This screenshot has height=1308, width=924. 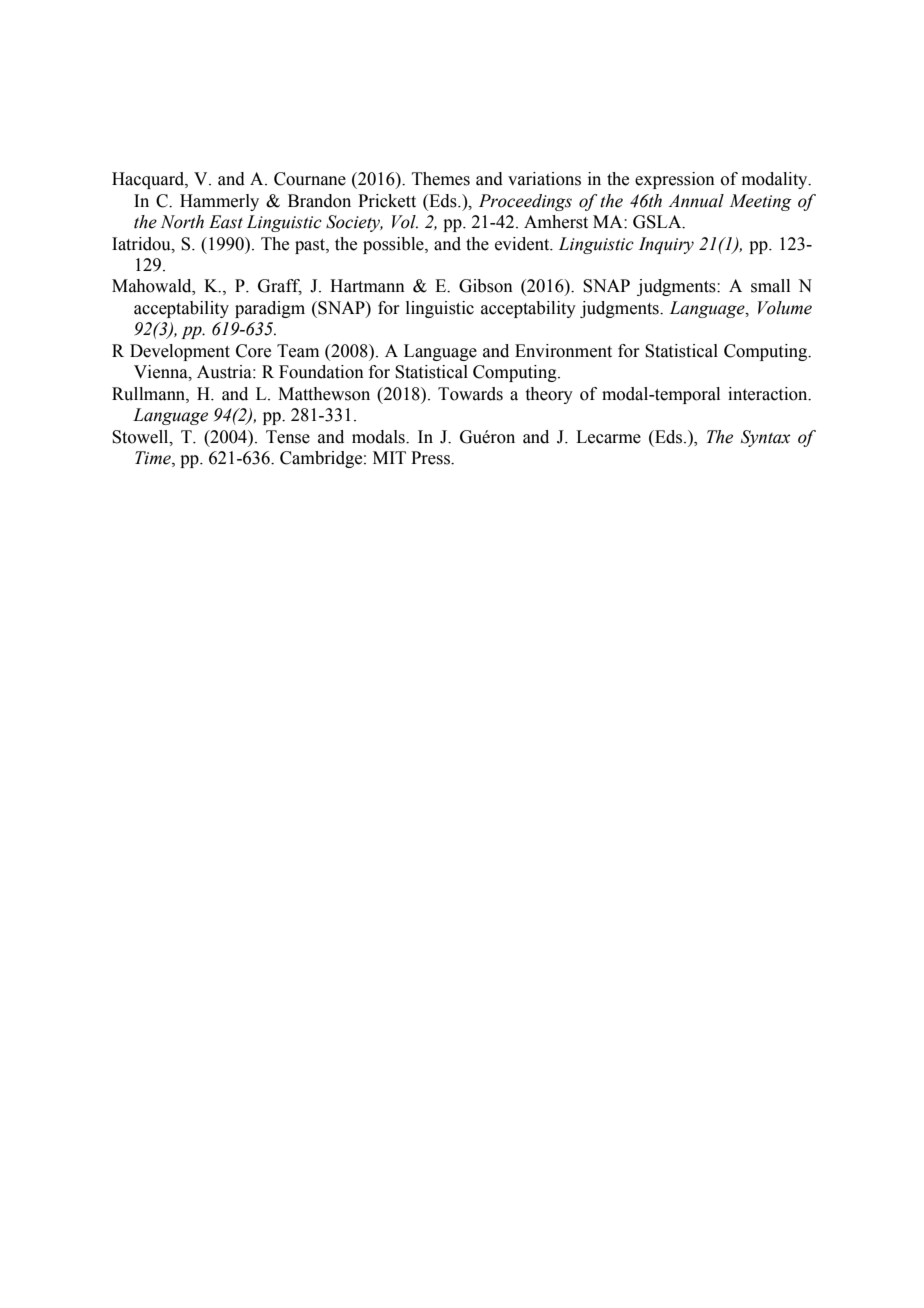 I want to click on Syntax, so click(x=766, y=438).
